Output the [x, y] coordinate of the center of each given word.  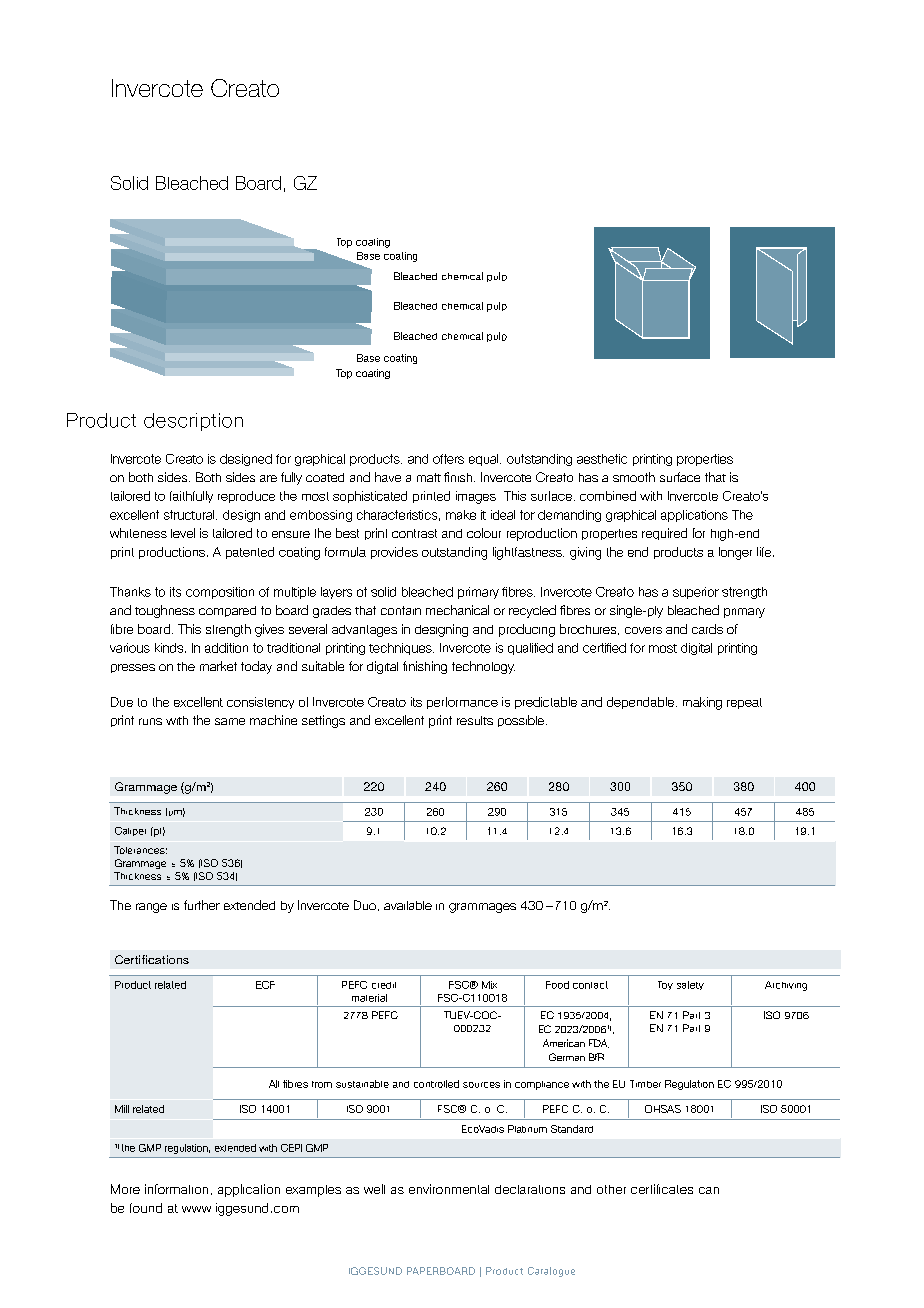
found [146, 1208]
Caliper [130, 831]
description [193, 422]
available [408, 905]
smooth [634, 477]
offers [448, 459]
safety [690, 985]
